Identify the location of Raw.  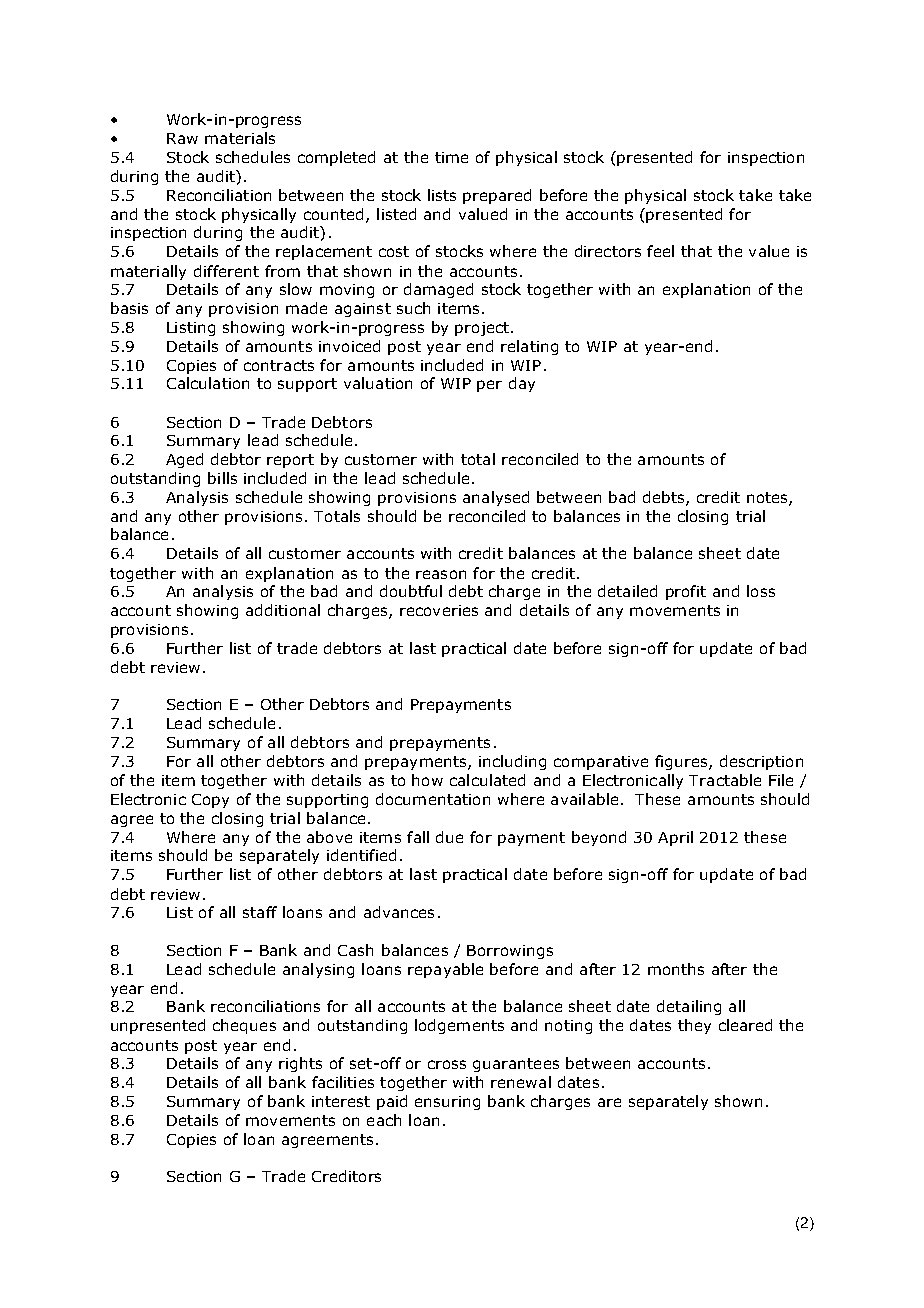
(182, 138).
